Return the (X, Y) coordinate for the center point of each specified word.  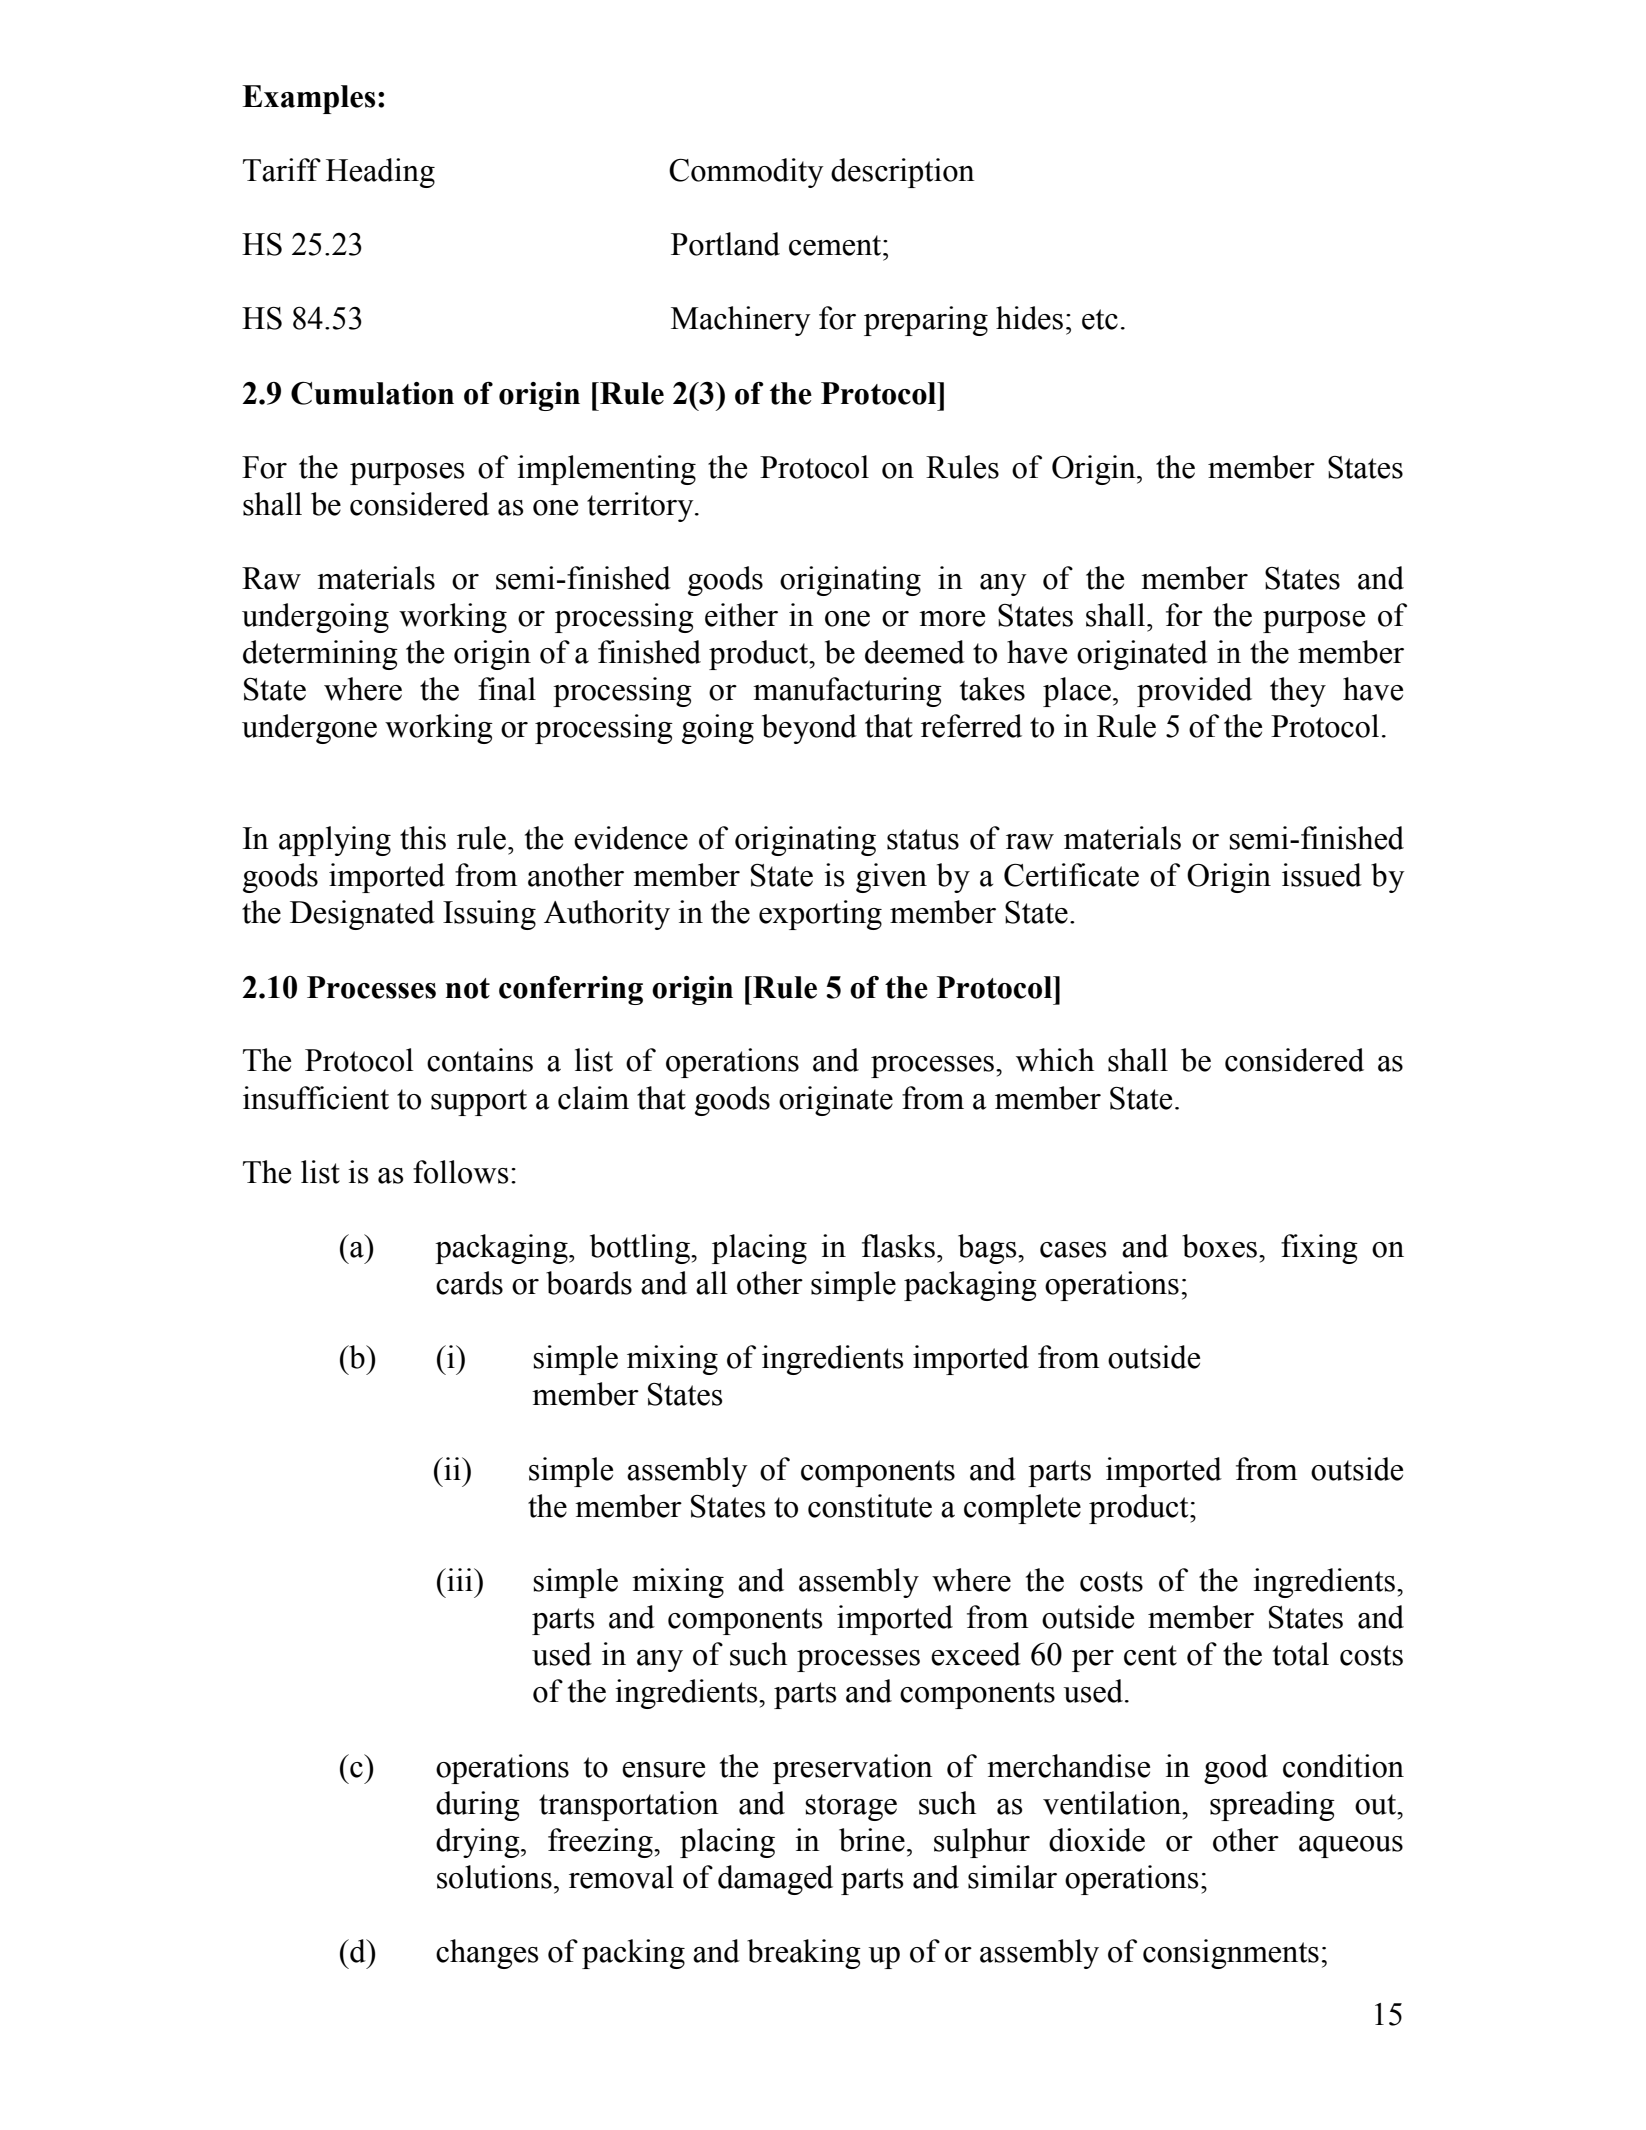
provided (1194, 692)
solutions (494, 1877)
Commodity (746, 173)
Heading (380, 173)
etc (1100, 319)
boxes (1219, 1246)
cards (469, 1283)
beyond (809, 729)
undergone (309, 729)
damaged (775, 1880)
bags (988, 1249)
